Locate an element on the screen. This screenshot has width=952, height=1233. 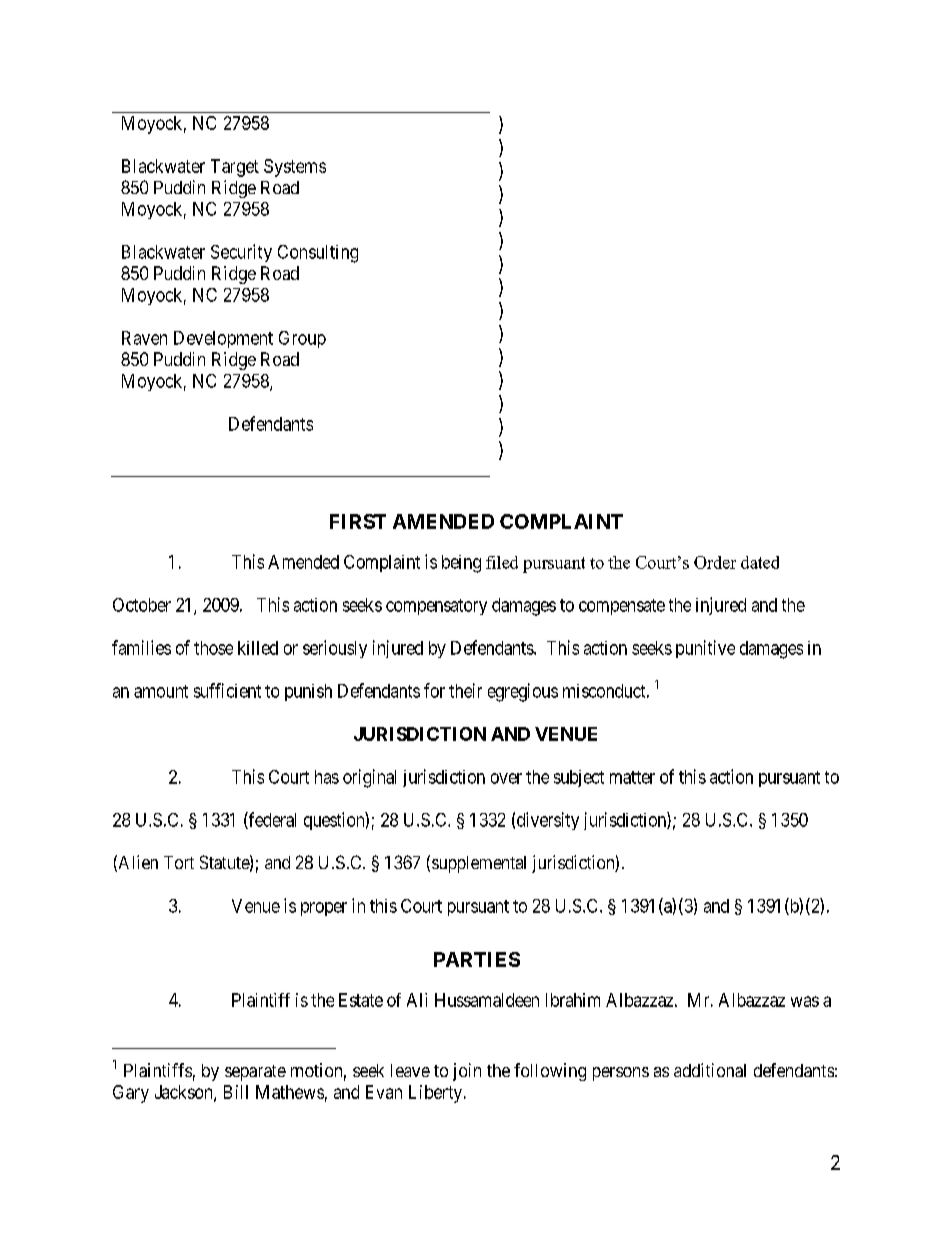
Consulting is located at coordinates (318, 254).
